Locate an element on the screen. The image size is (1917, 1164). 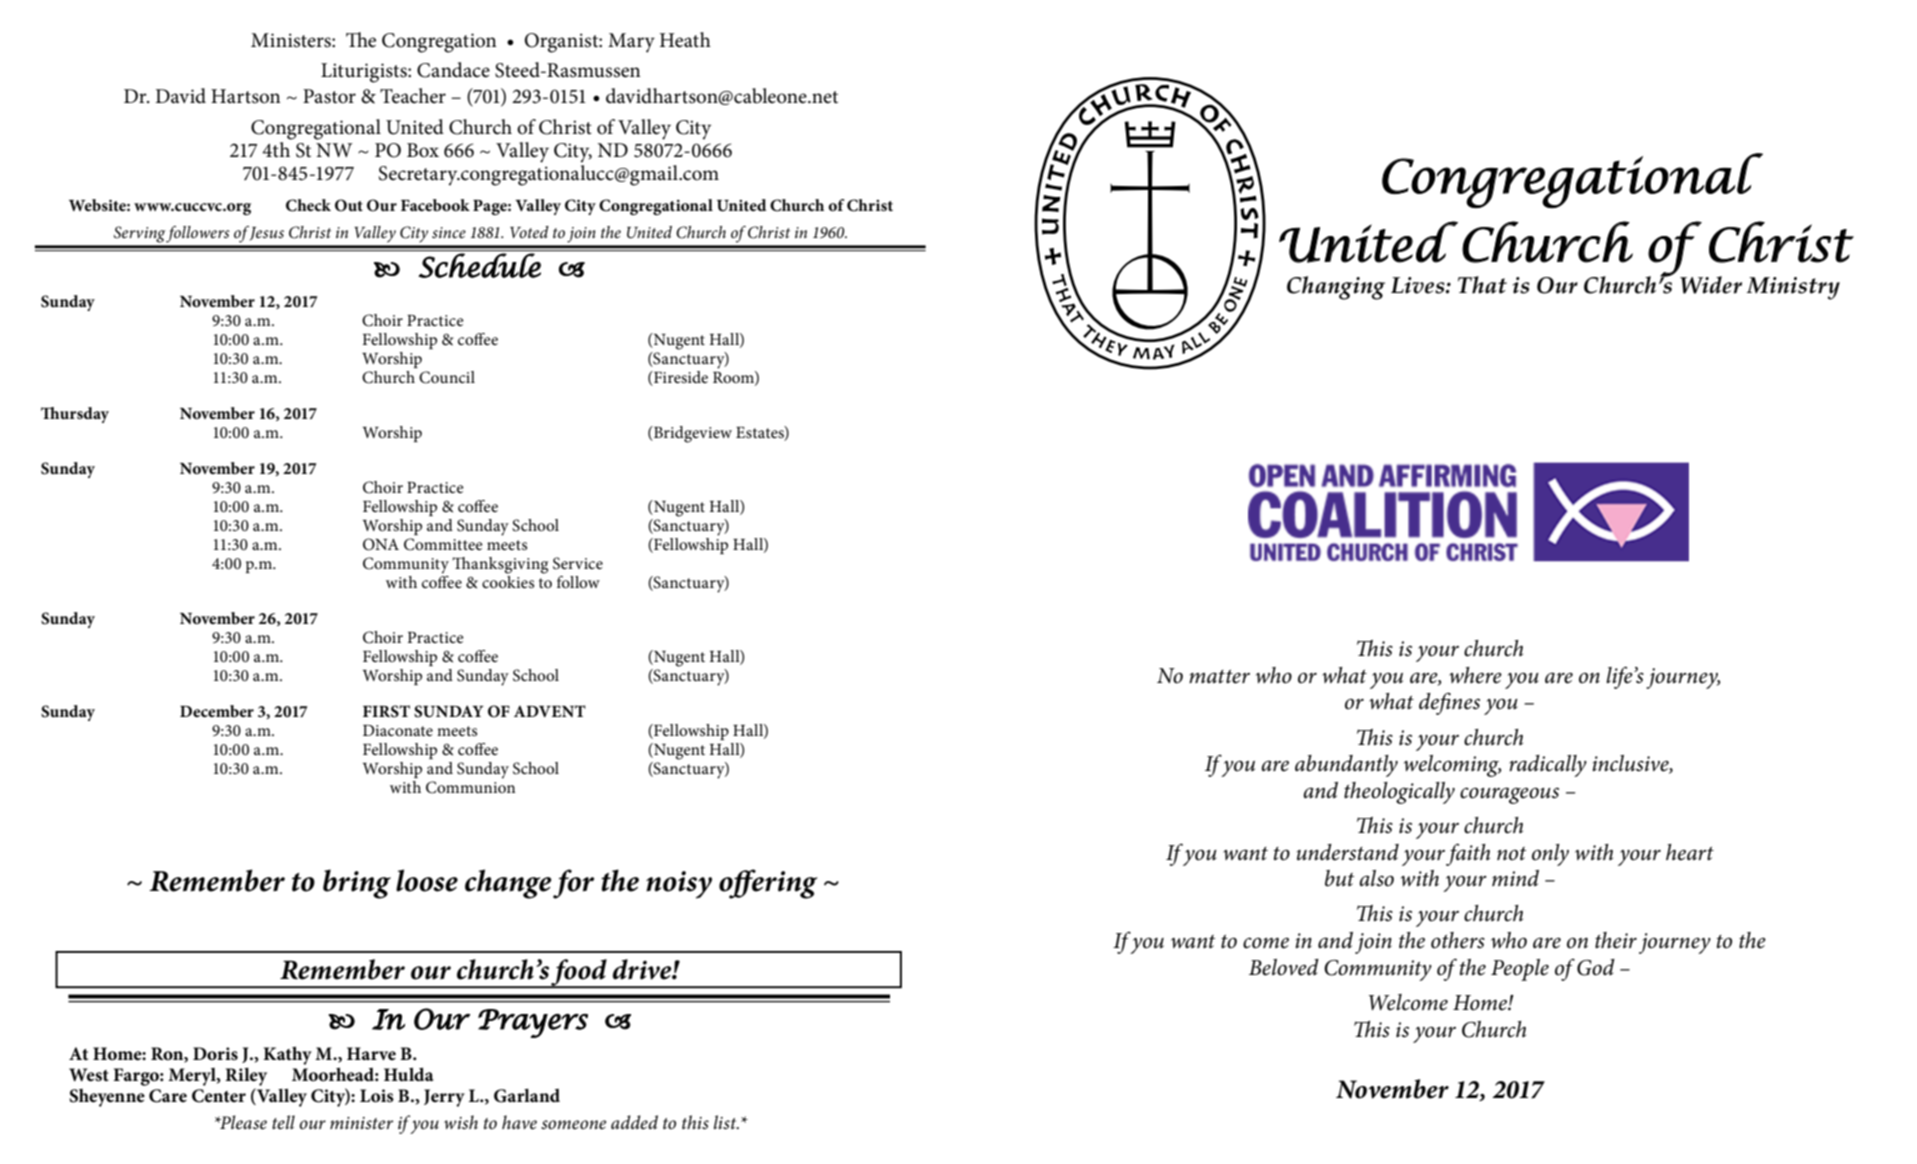
Heath is located at coordinates (685, 40).
